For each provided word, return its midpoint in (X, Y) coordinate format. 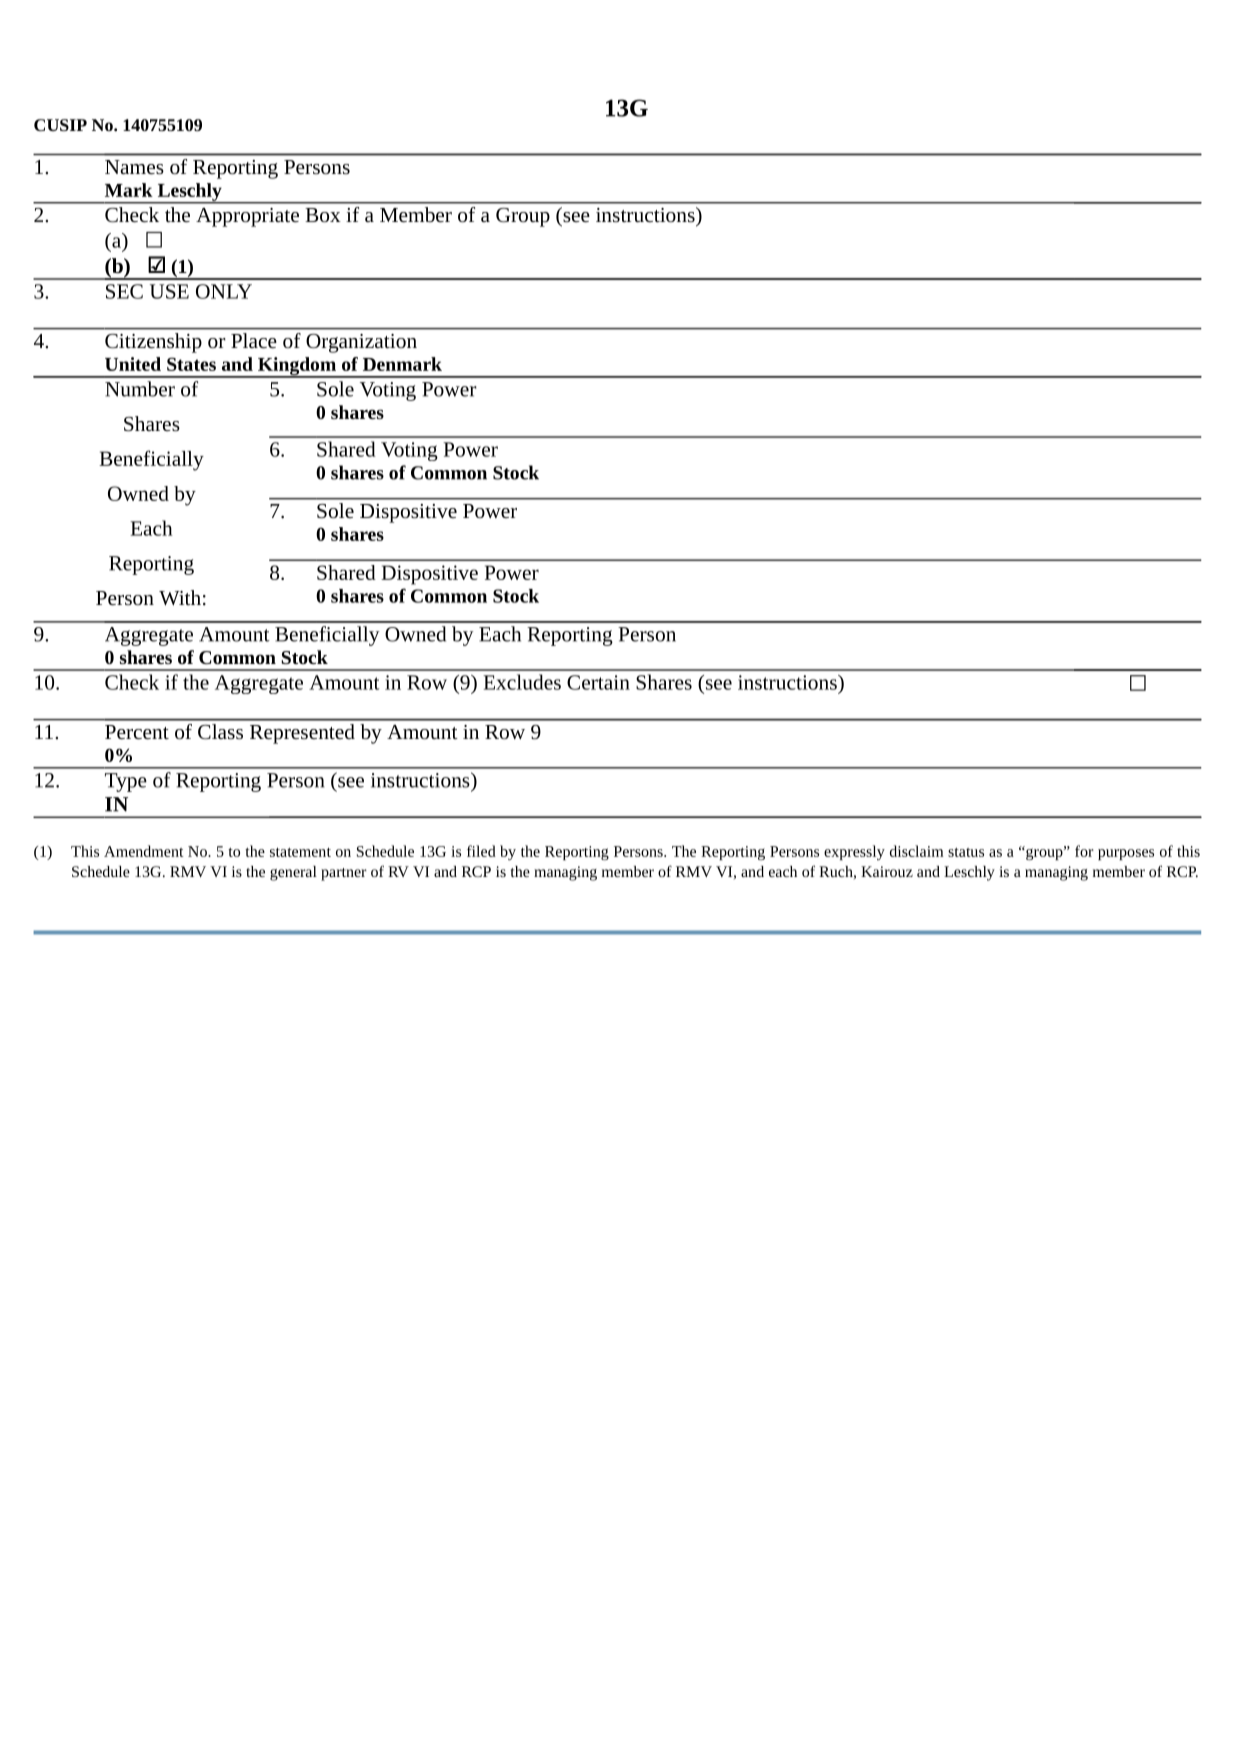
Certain (598, 682)
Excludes (522, 682)
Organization (361, 343)
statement (300, 852)
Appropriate (247, 217)
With (180, 598)
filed (481, 851)
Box (323, 215)
